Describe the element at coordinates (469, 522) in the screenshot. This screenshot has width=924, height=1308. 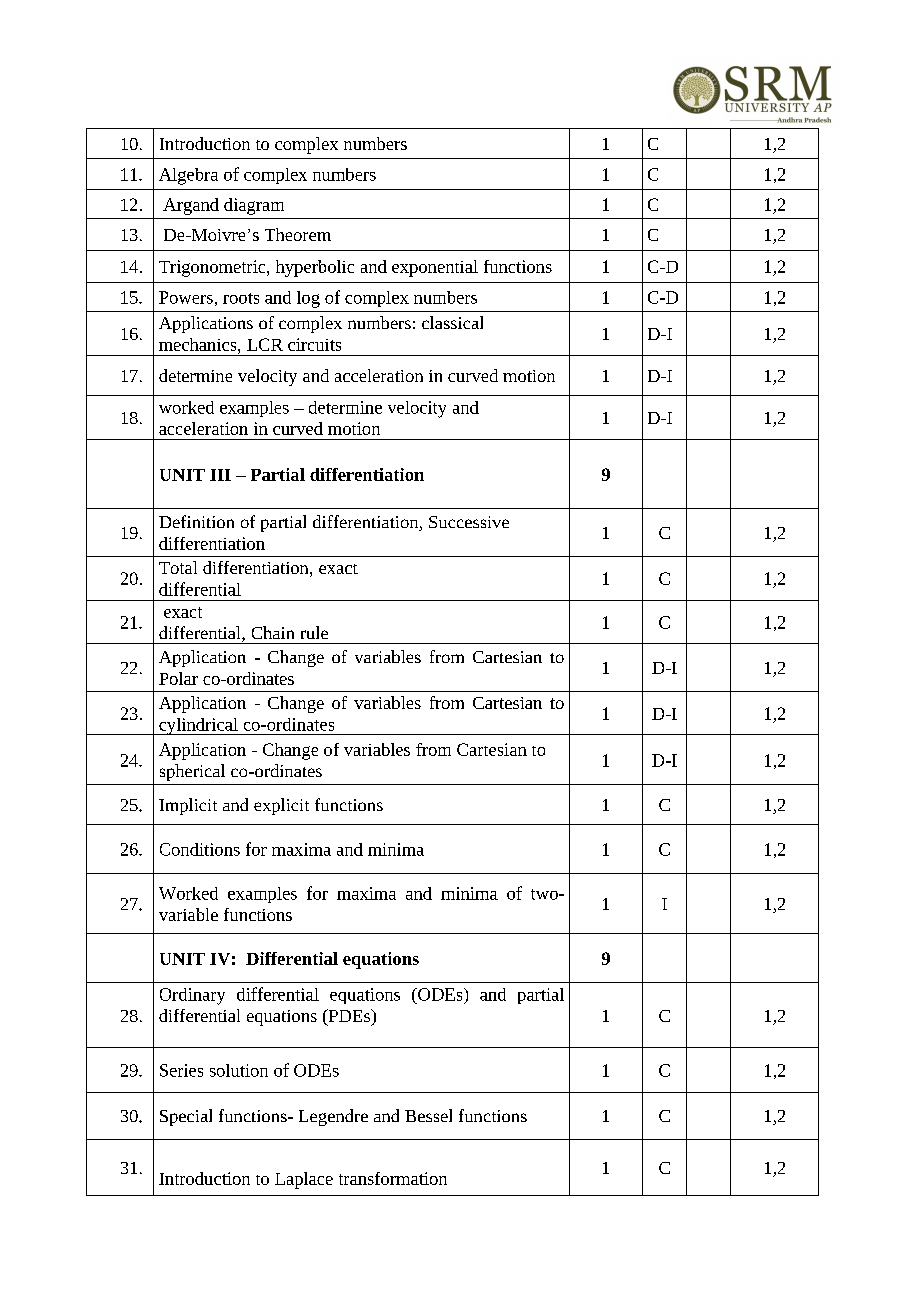
I see `Successive` at that location.
